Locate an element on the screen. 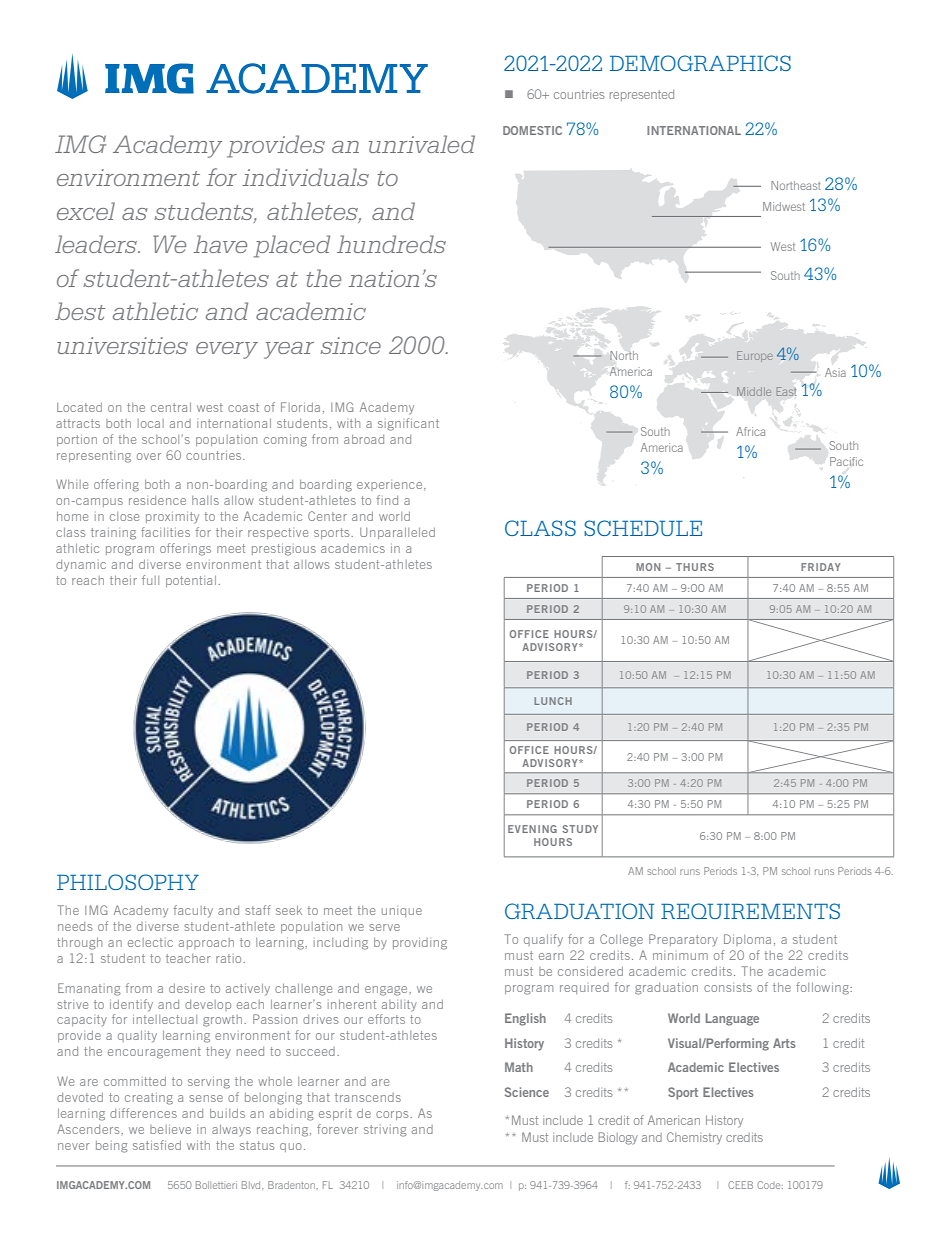 The image size is (952, 1233). striving is located at coordinates (385, 1131).
